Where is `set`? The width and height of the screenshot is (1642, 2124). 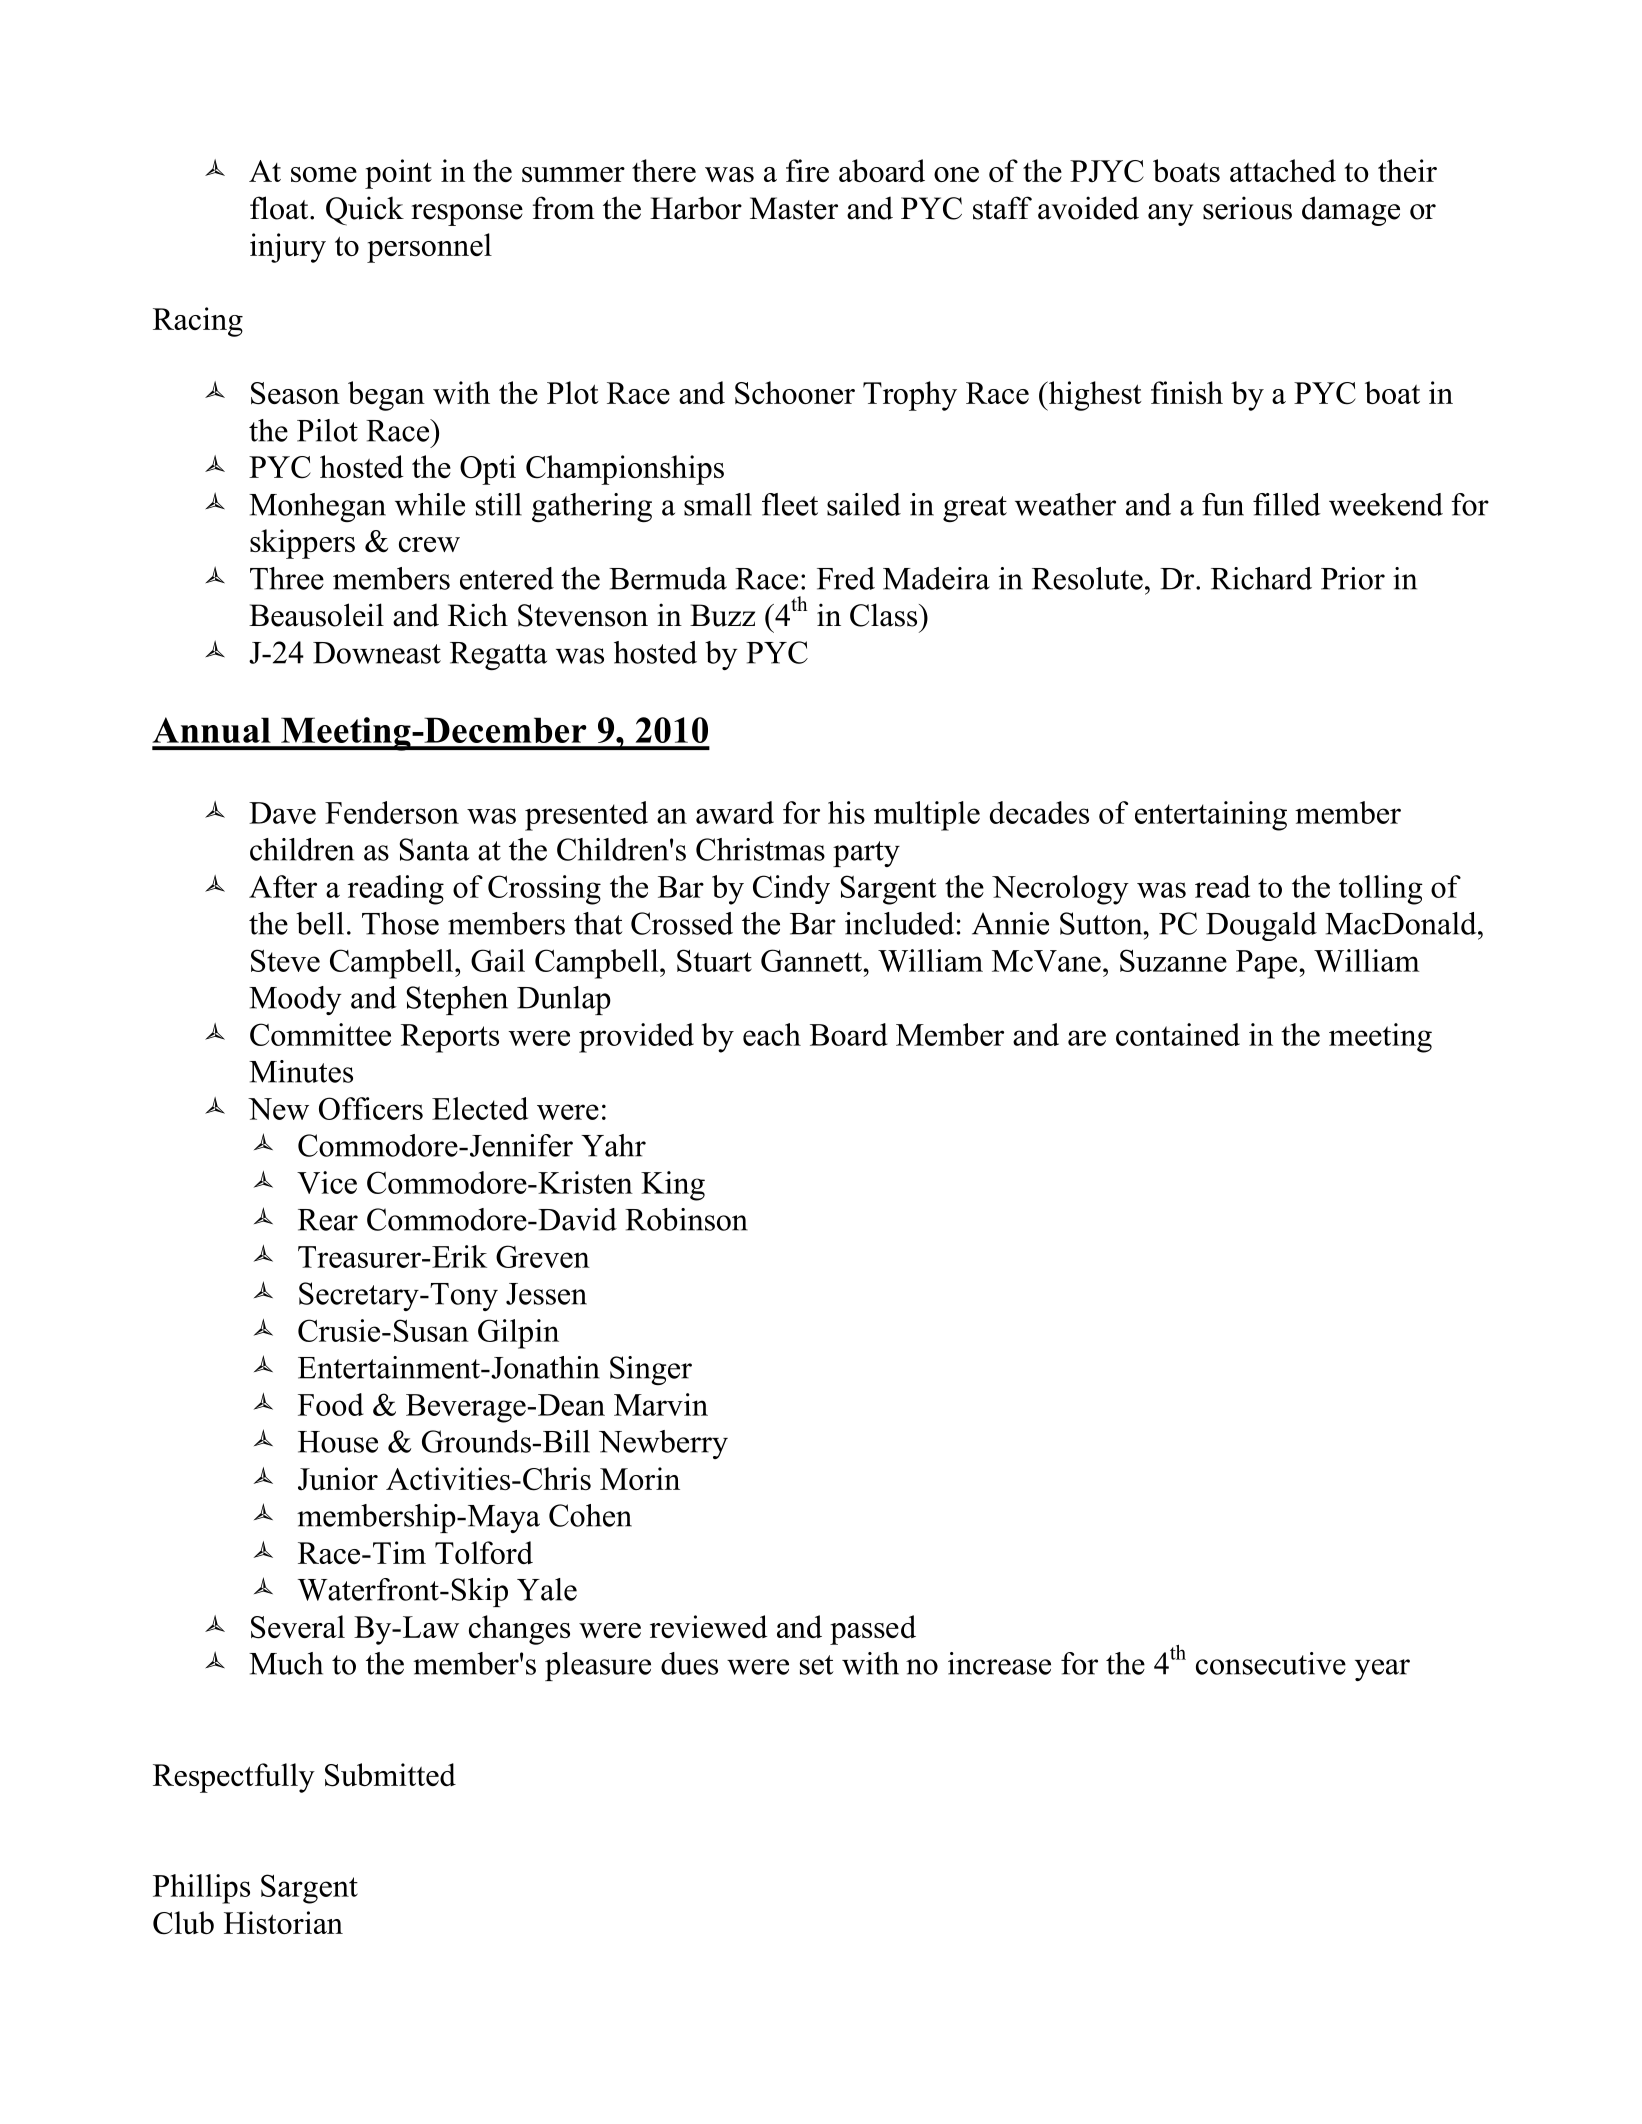
set is located at coordinates (817, 1665).
